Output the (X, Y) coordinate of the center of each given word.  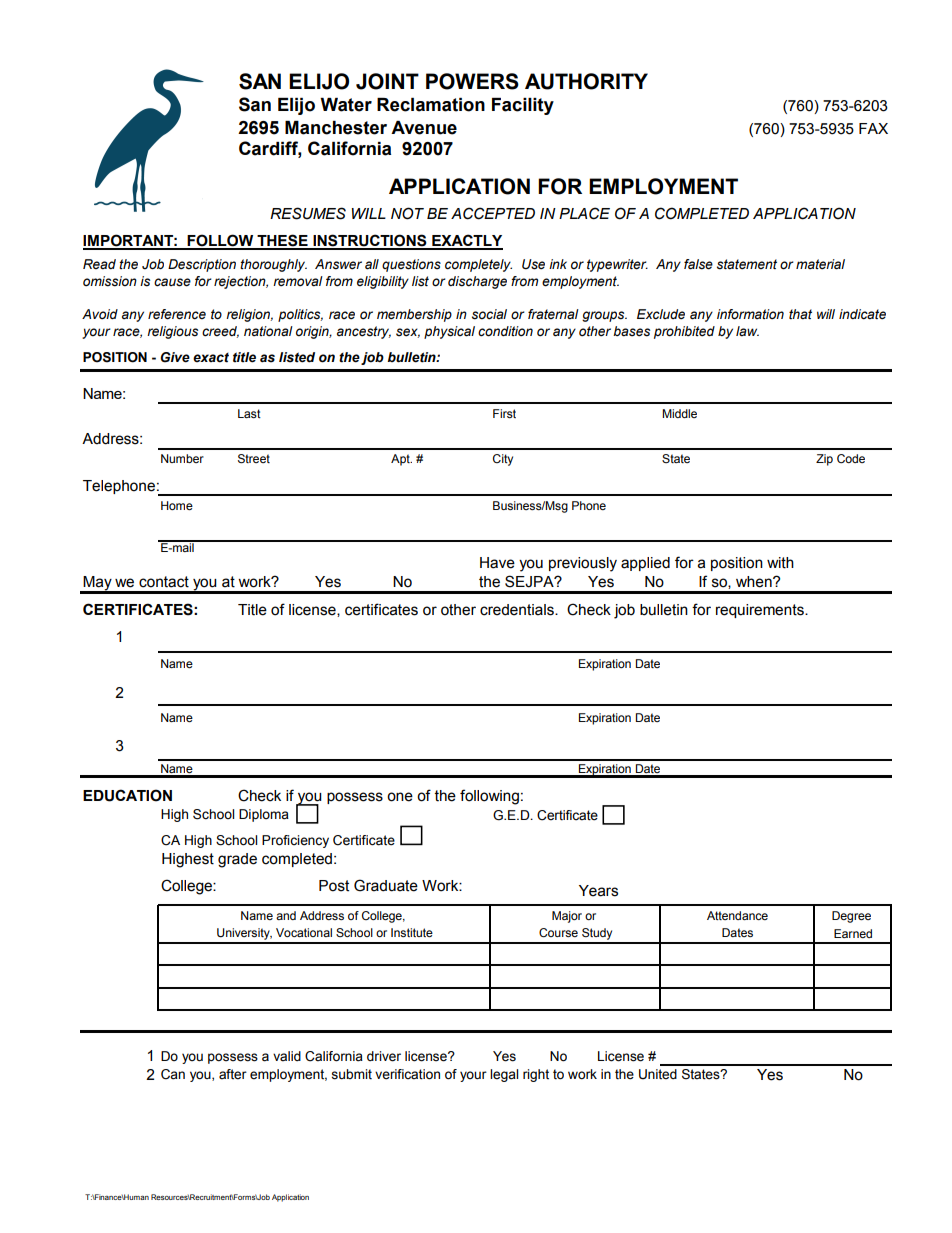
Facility (523, 106)
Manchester (336, 128)
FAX (873, 128)
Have (497, 563)
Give (175, 357)
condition (505, 331)
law (747, 331)
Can (173, 1074)
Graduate (386, 885)
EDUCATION (127, 795)
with (780, 563)
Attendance (737, 915)
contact (164, 582)
